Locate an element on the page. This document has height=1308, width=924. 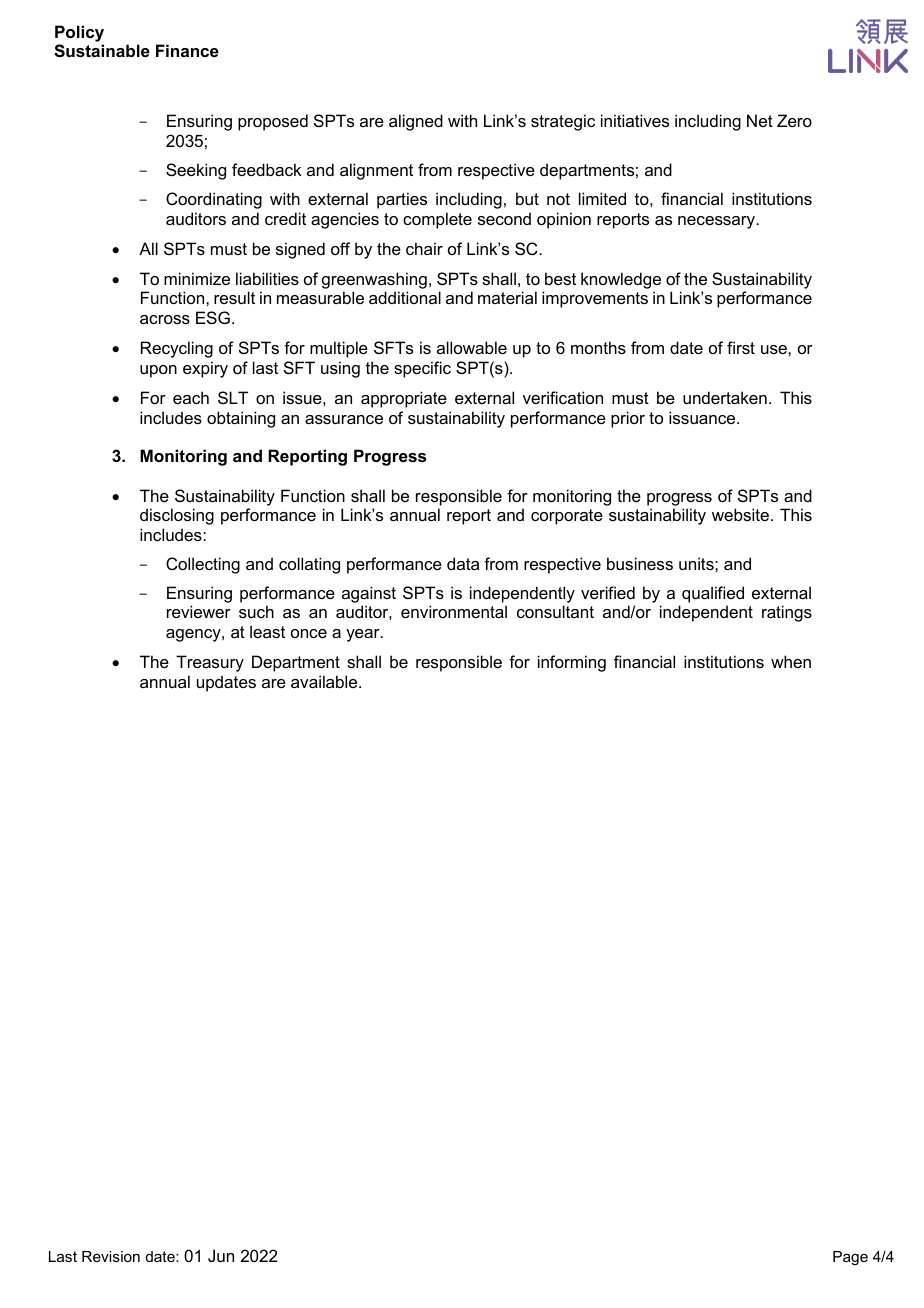
aligned is located at coordinates (416, 122).
